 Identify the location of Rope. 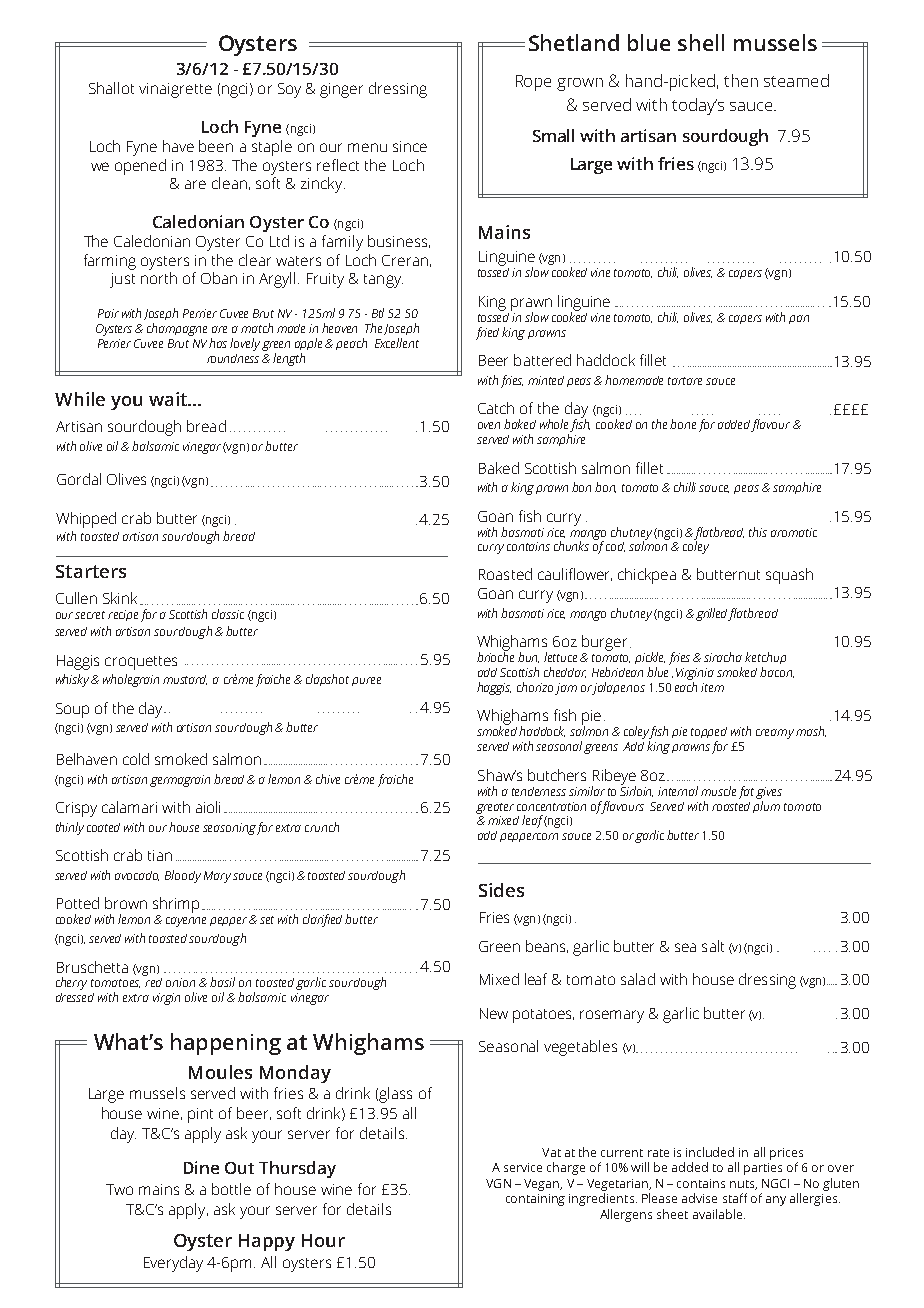
(533, 83).
